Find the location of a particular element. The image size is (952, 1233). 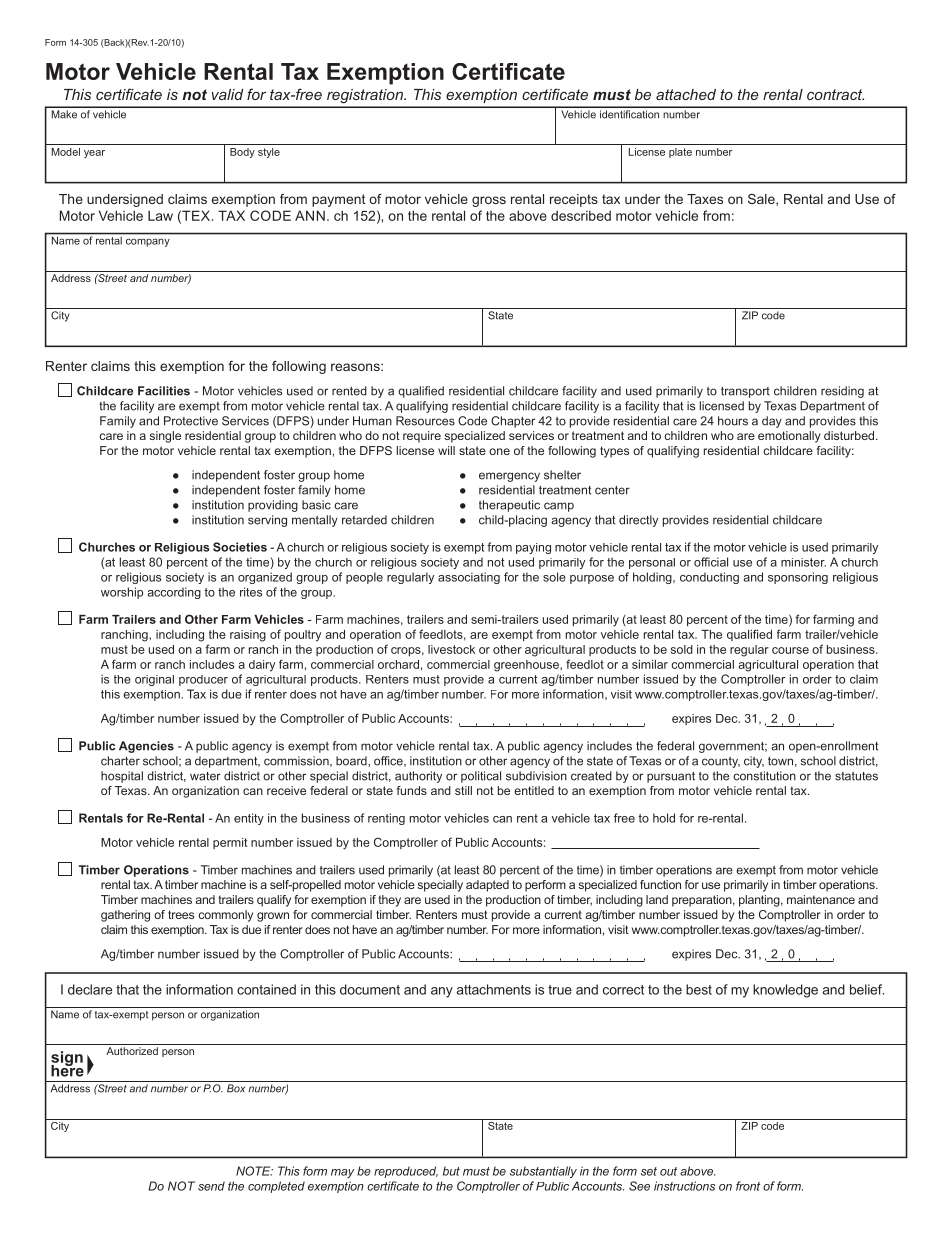

but is located at coordinates (451, 1171).
